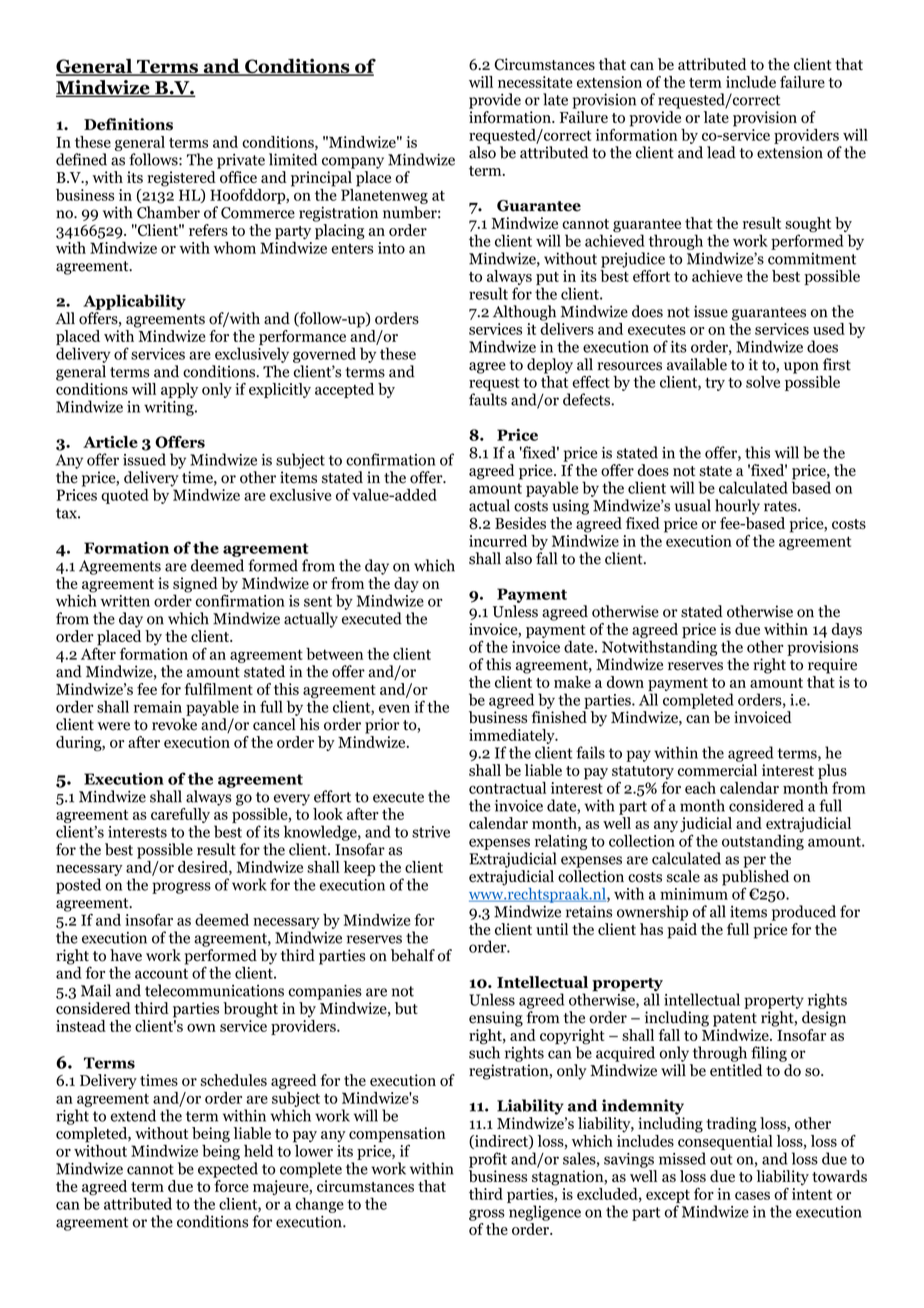  Describe the element at coordinates (179, 390) in the page. I see `apply` at that location.
